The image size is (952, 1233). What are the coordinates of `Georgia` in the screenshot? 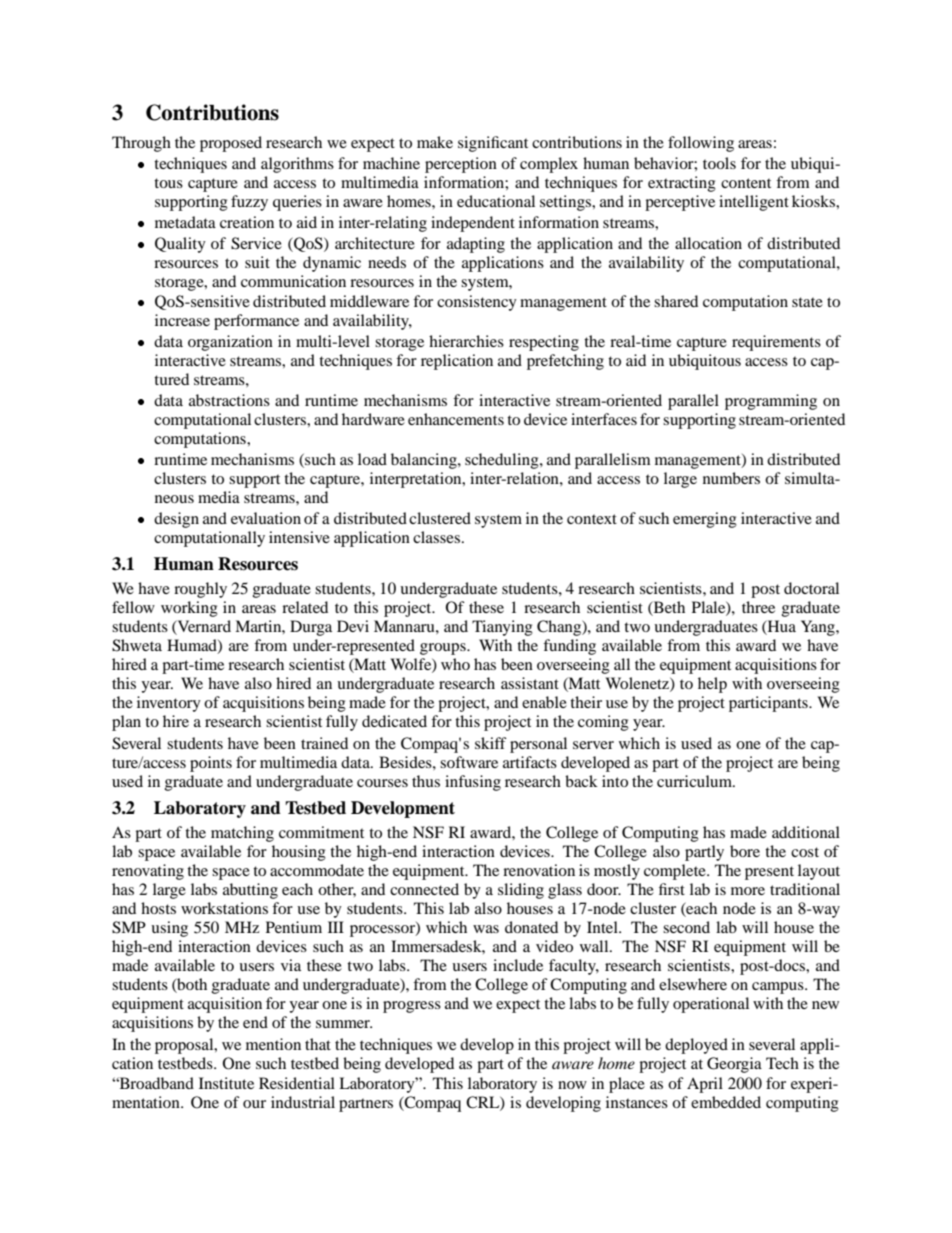 It's located at (734, 1065).
